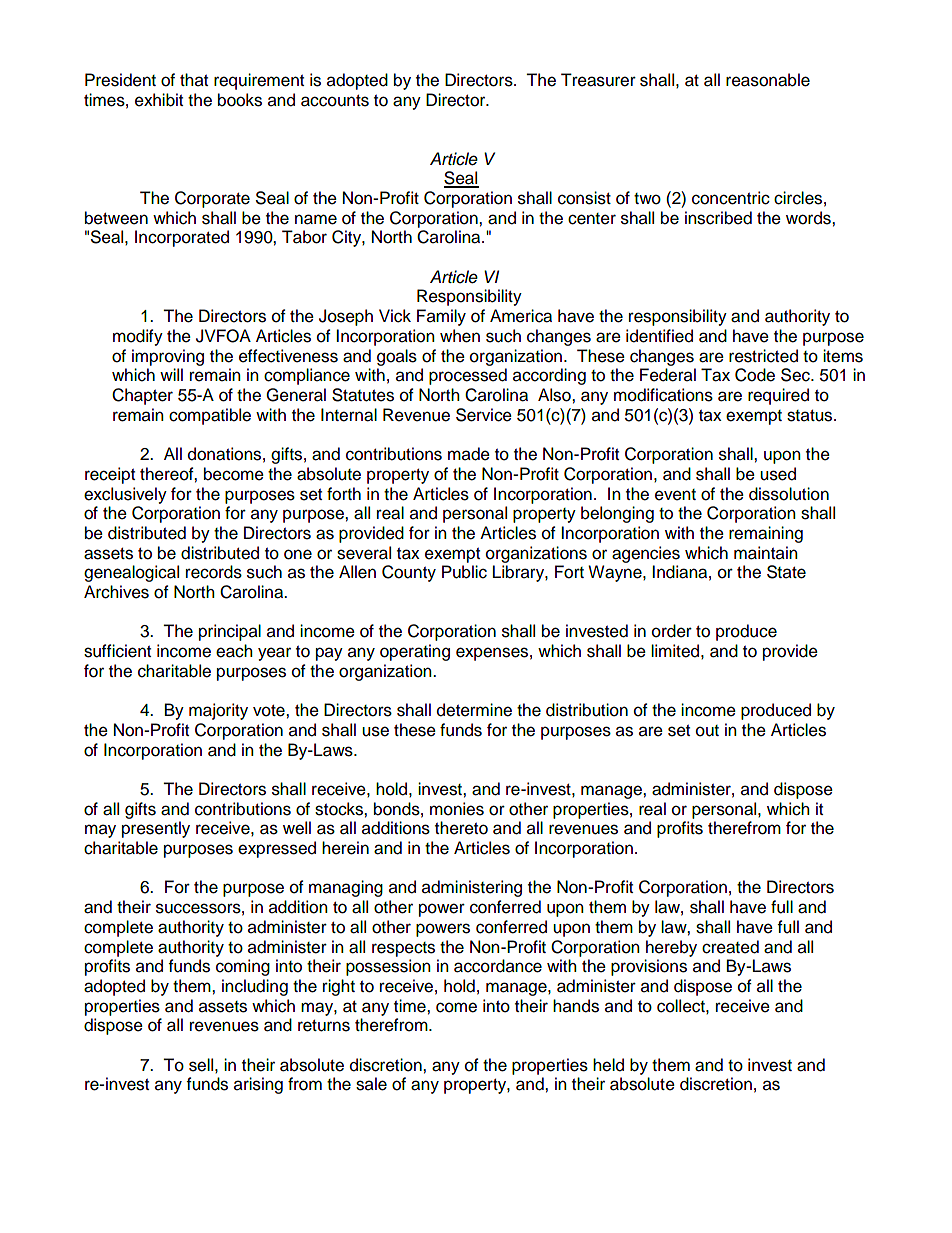  What do you see at coordinates (159, 100) in the screenshot?
I see `exhibit` at bounding box center [159, 100].
